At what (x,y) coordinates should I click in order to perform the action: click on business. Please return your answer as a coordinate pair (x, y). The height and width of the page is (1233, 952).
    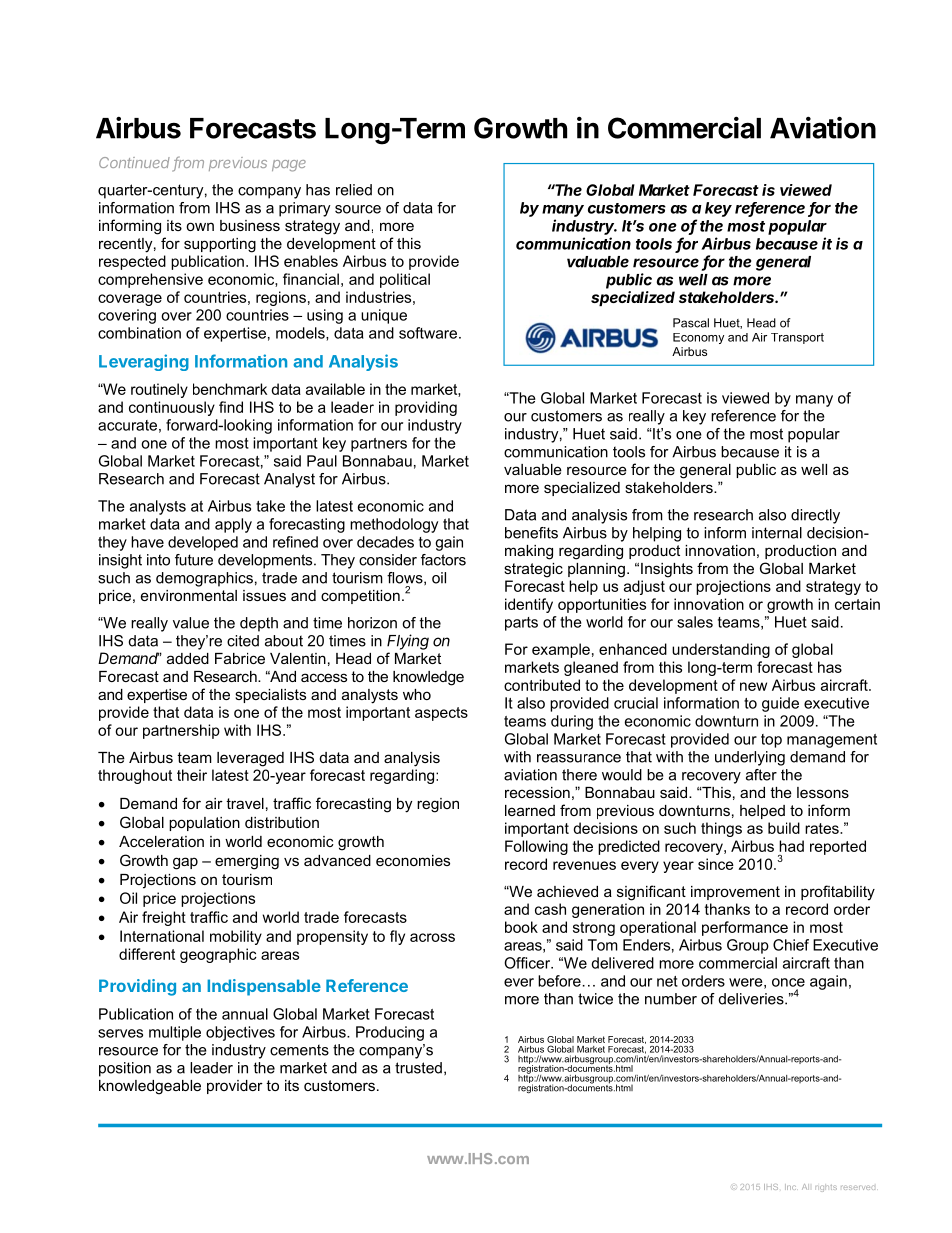
    Looking at the image, I should click on (250, 225).
